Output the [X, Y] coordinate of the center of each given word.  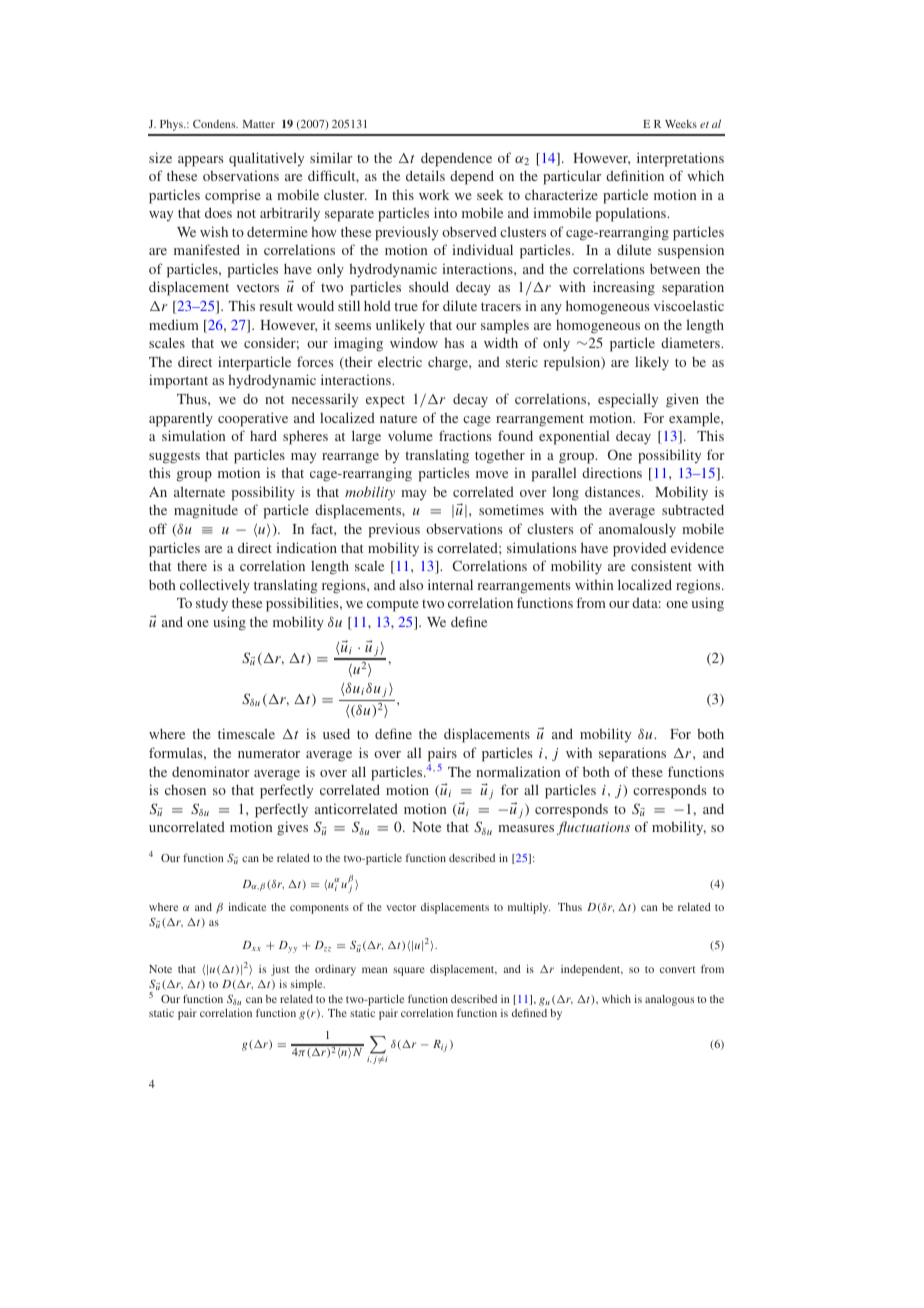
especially [628, 400]
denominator [210, 771]
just [280, 970]
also [411, 585]
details [425, 175]
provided [639, 549]
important [178, 381]
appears [200, 161]
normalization [518, 771]
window [414, 342]
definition [635, 175]
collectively [215, 586]
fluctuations [593, 828]
